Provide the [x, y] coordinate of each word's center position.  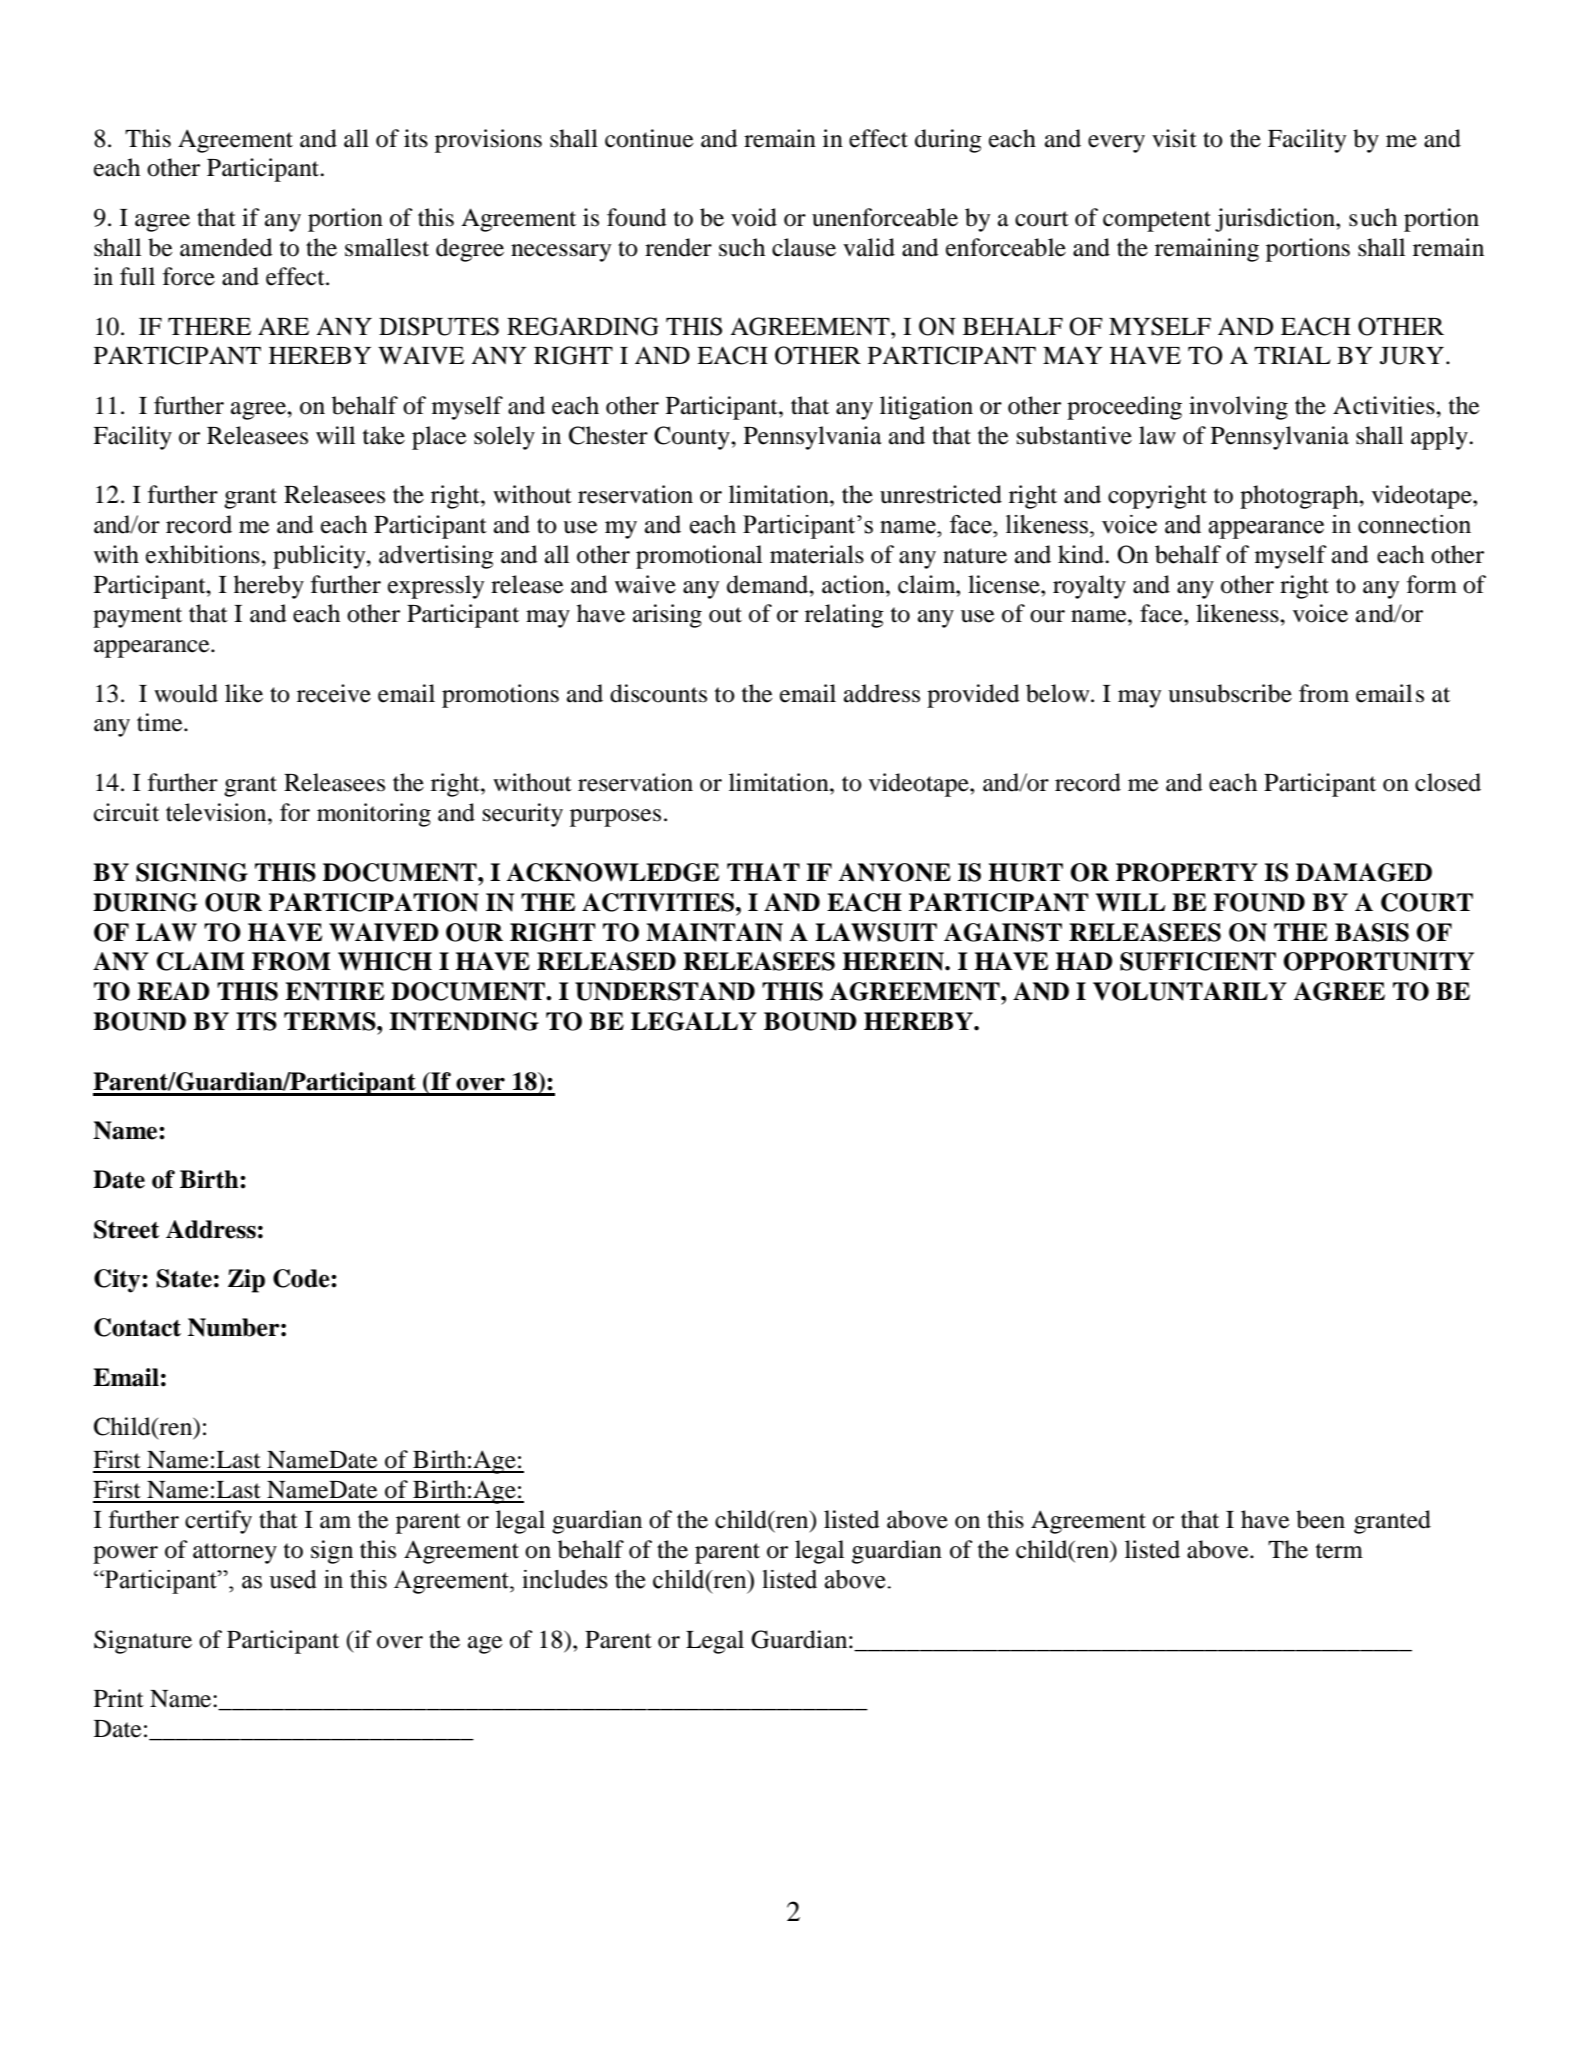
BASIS [1372, 932]
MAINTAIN [714, 932]
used [293, 1579]
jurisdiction [1276, 220]
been [1320, 1519]
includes [565, 1579]
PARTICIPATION [374, 902]
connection [1414, 524]
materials [817, 554]
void [754, 217]
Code [302, 1278]
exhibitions [204, 554]
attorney [235, 1553]
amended [226, 247]
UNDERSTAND [665, 991]
